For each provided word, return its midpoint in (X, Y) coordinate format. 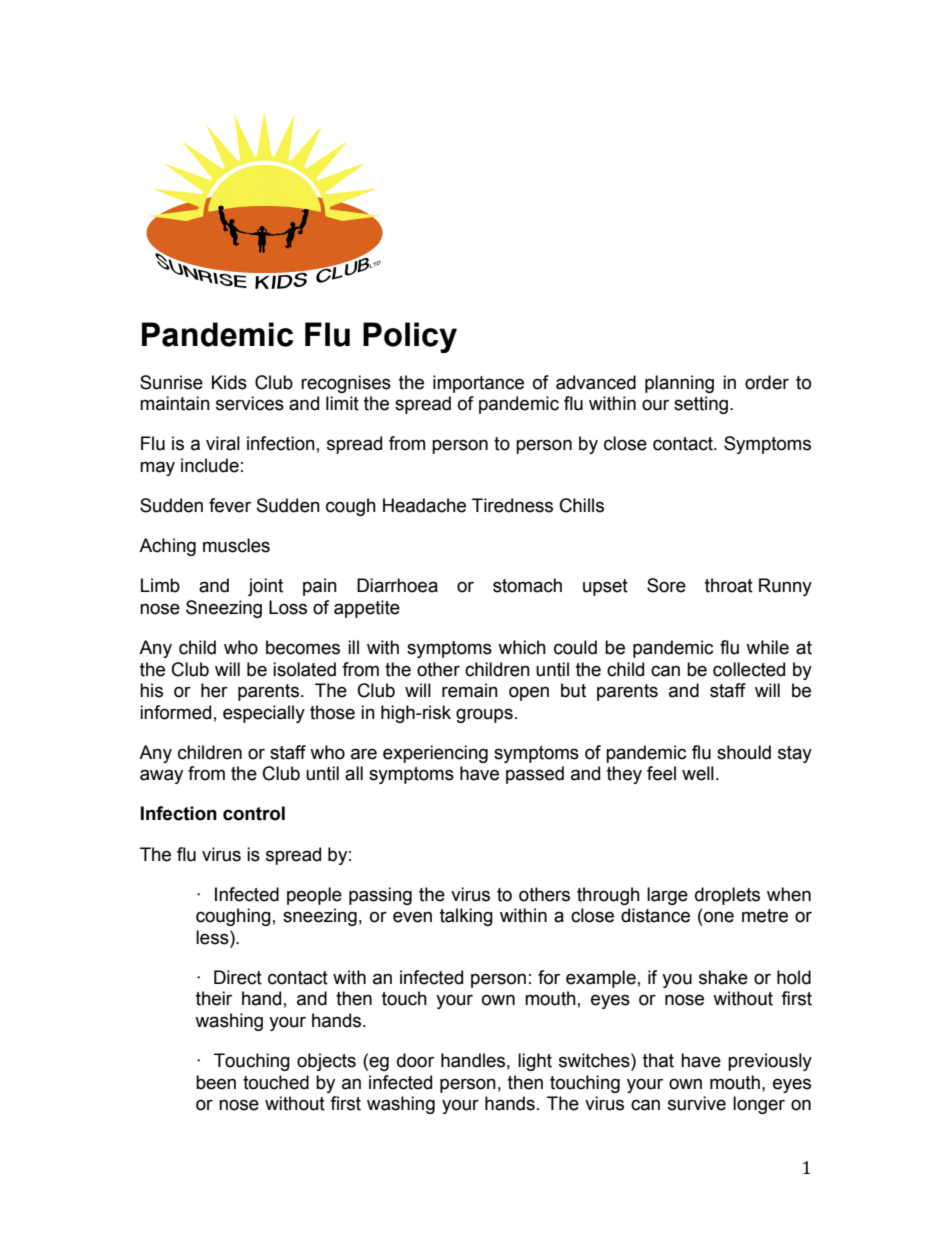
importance (478, 384)
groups (484, 715)
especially (264, 714)
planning (679, 384)
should (744, 752)
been (216, 1082)
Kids (229, 382)
